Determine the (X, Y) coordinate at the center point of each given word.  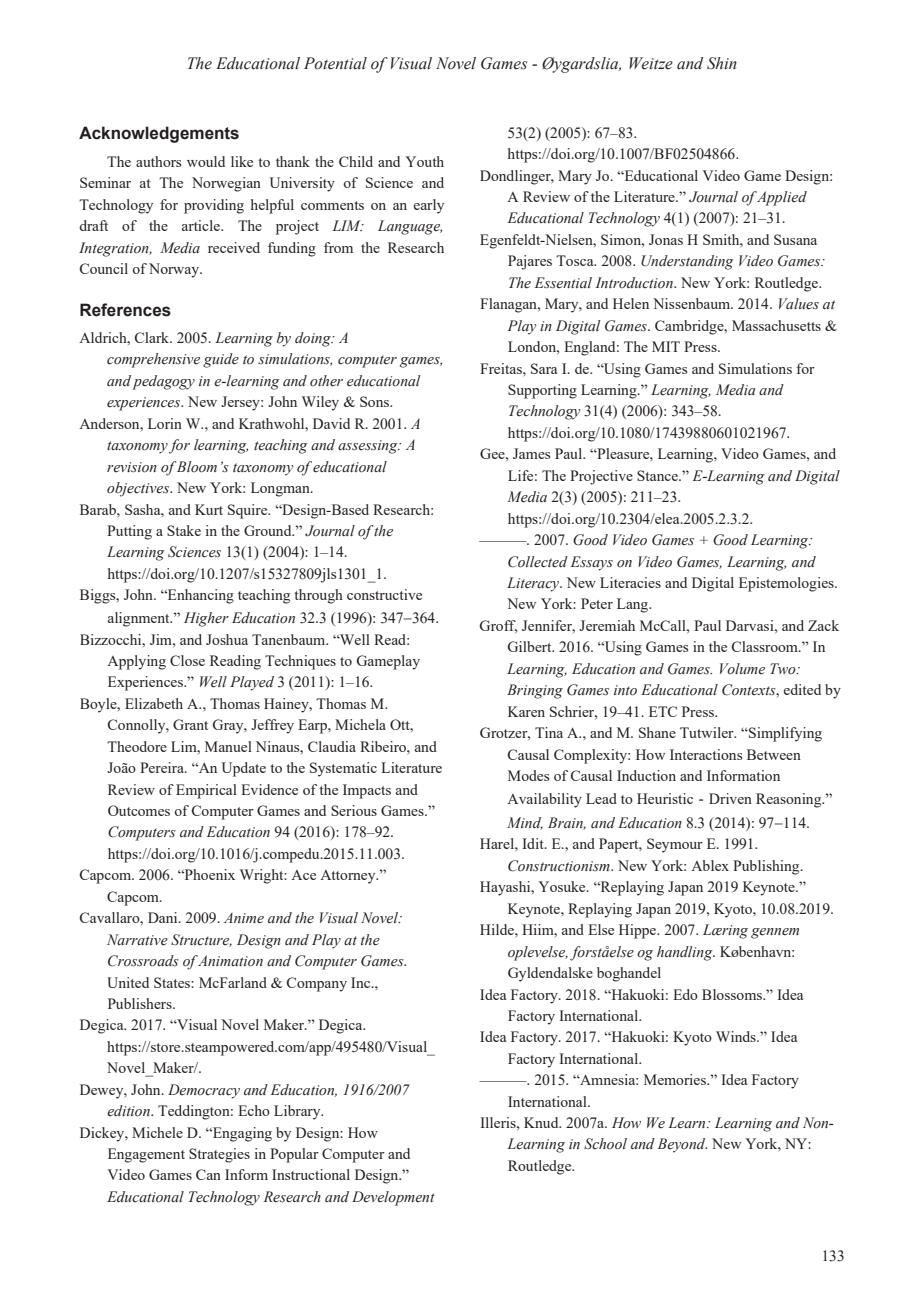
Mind (525, 823)
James (531, 453)
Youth (424, 161)
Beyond (682, 1145)
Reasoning (790, 800)
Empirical (206, 791)
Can (208, 1174)
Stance (658, 475)
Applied (781, 198)
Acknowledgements (159, 134)
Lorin (165, 423)
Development (393, 1198)
